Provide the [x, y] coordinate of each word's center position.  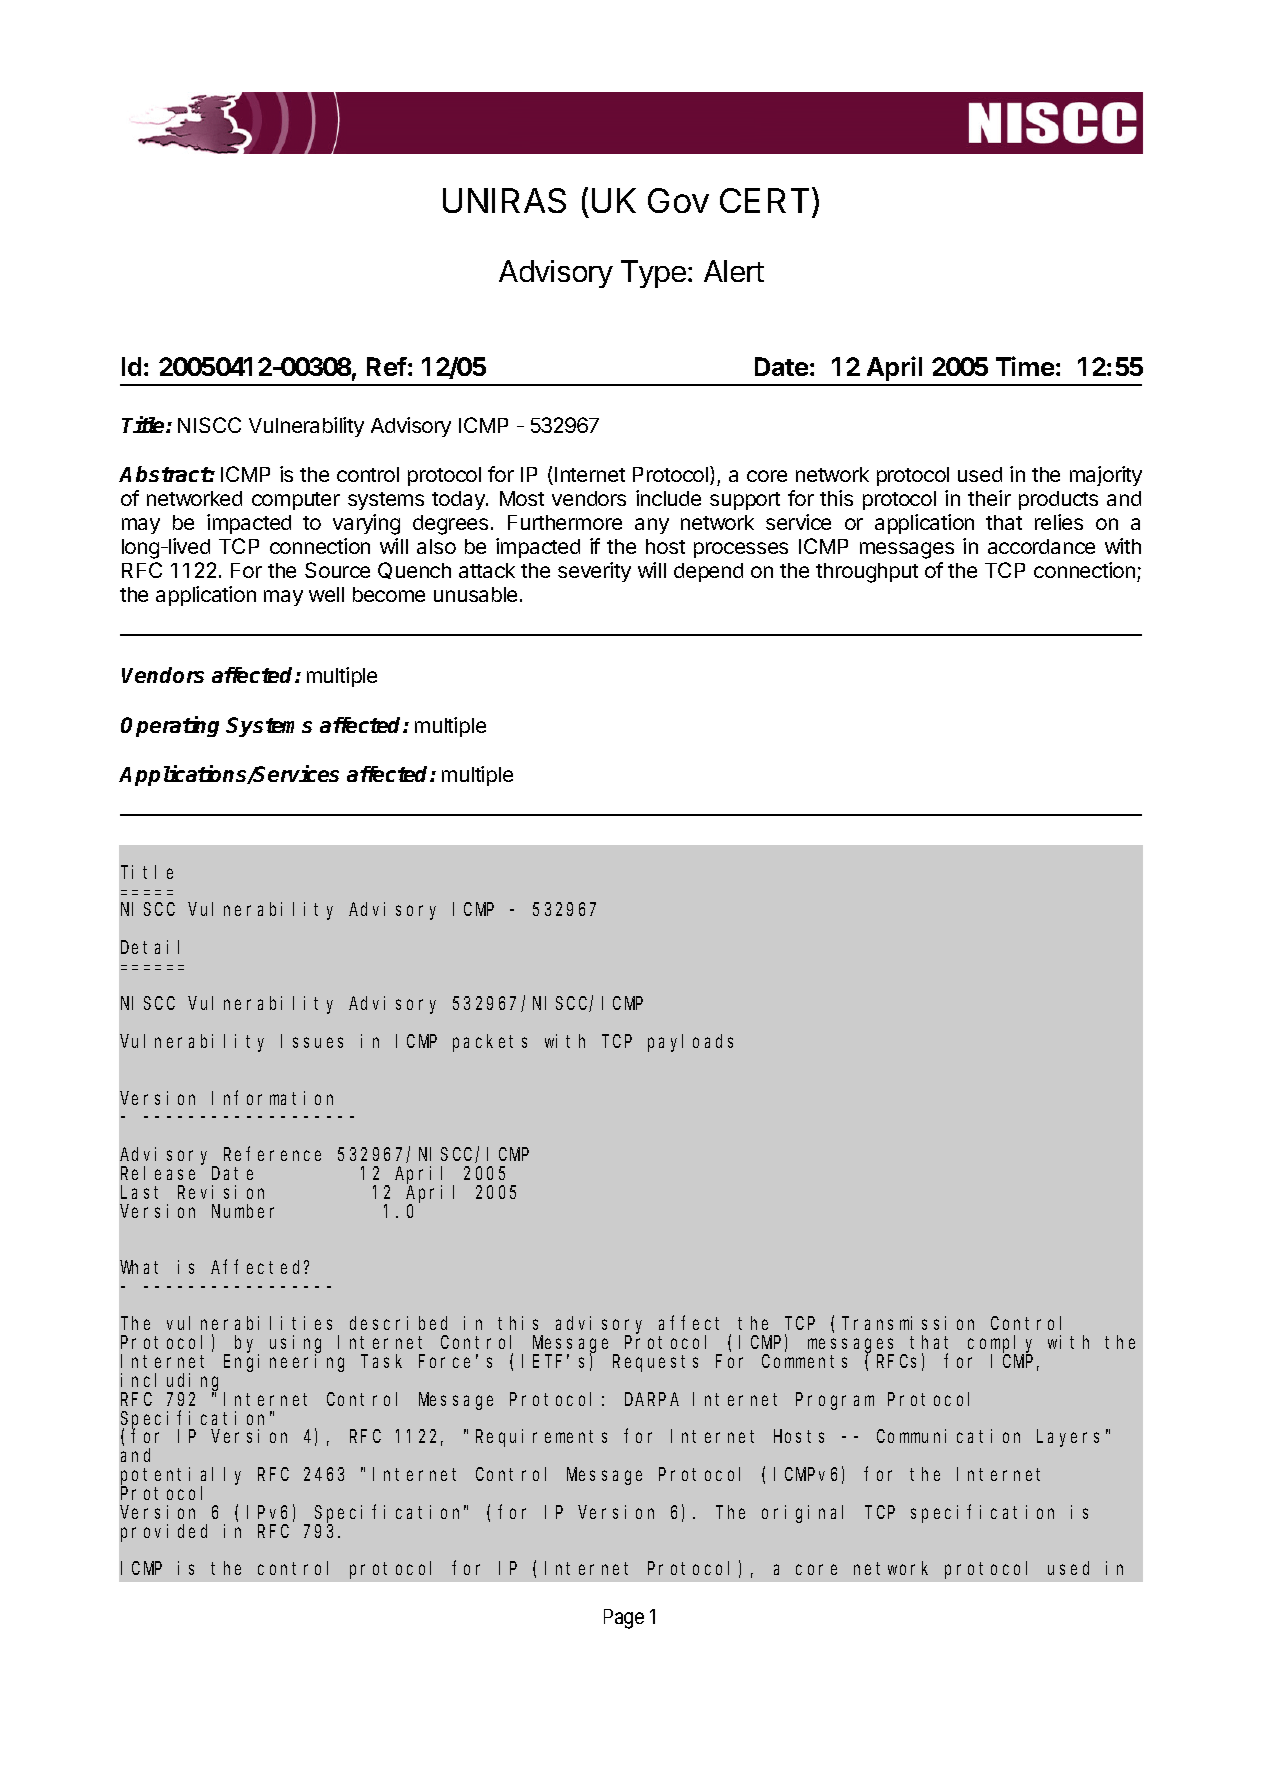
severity [594, 572]
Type [653, 274]
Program [835, 1401]
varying [366, 524]
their [989, 498]
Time [1025, 366]
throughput [867, 573]
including [173, 1383]
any [652, 526]
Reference [272, 1154]
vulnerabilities [249, 1323]
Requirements [541, 1438]
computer [296, 501]
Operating [170, 726]
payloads [690, 1043]
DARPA [652, 1399]
